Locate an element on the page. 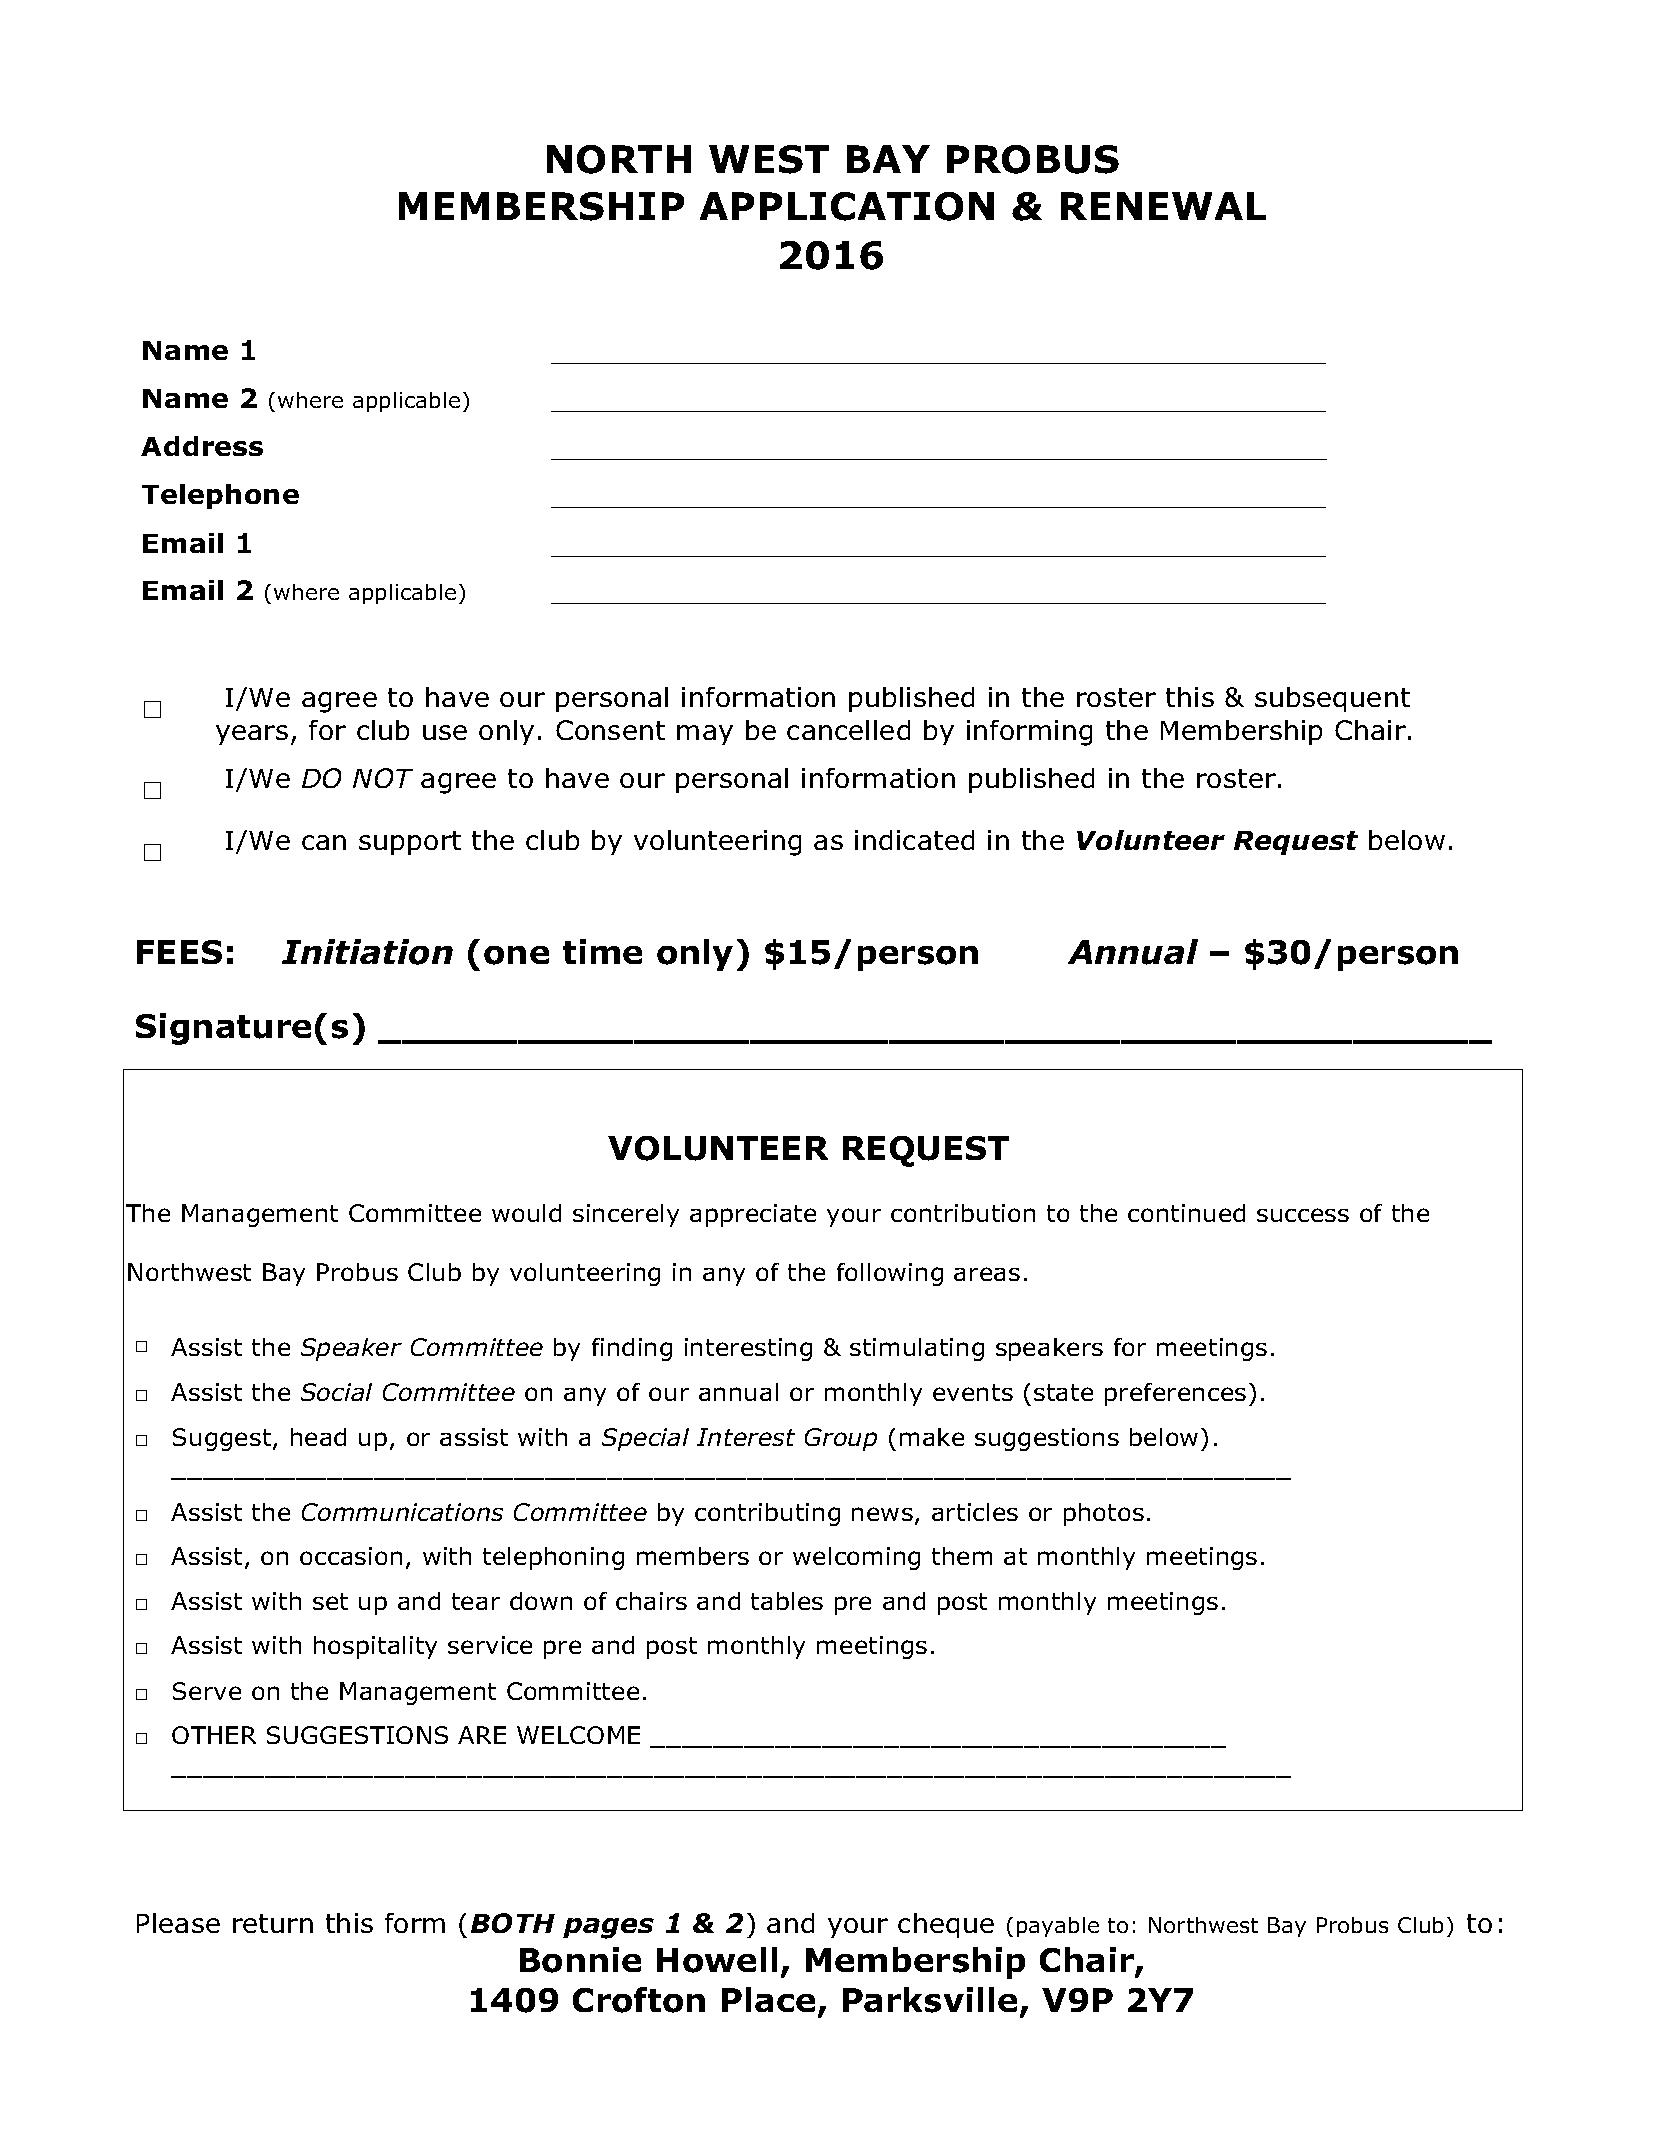  subsequent is located at coordinates (1332, 699).
